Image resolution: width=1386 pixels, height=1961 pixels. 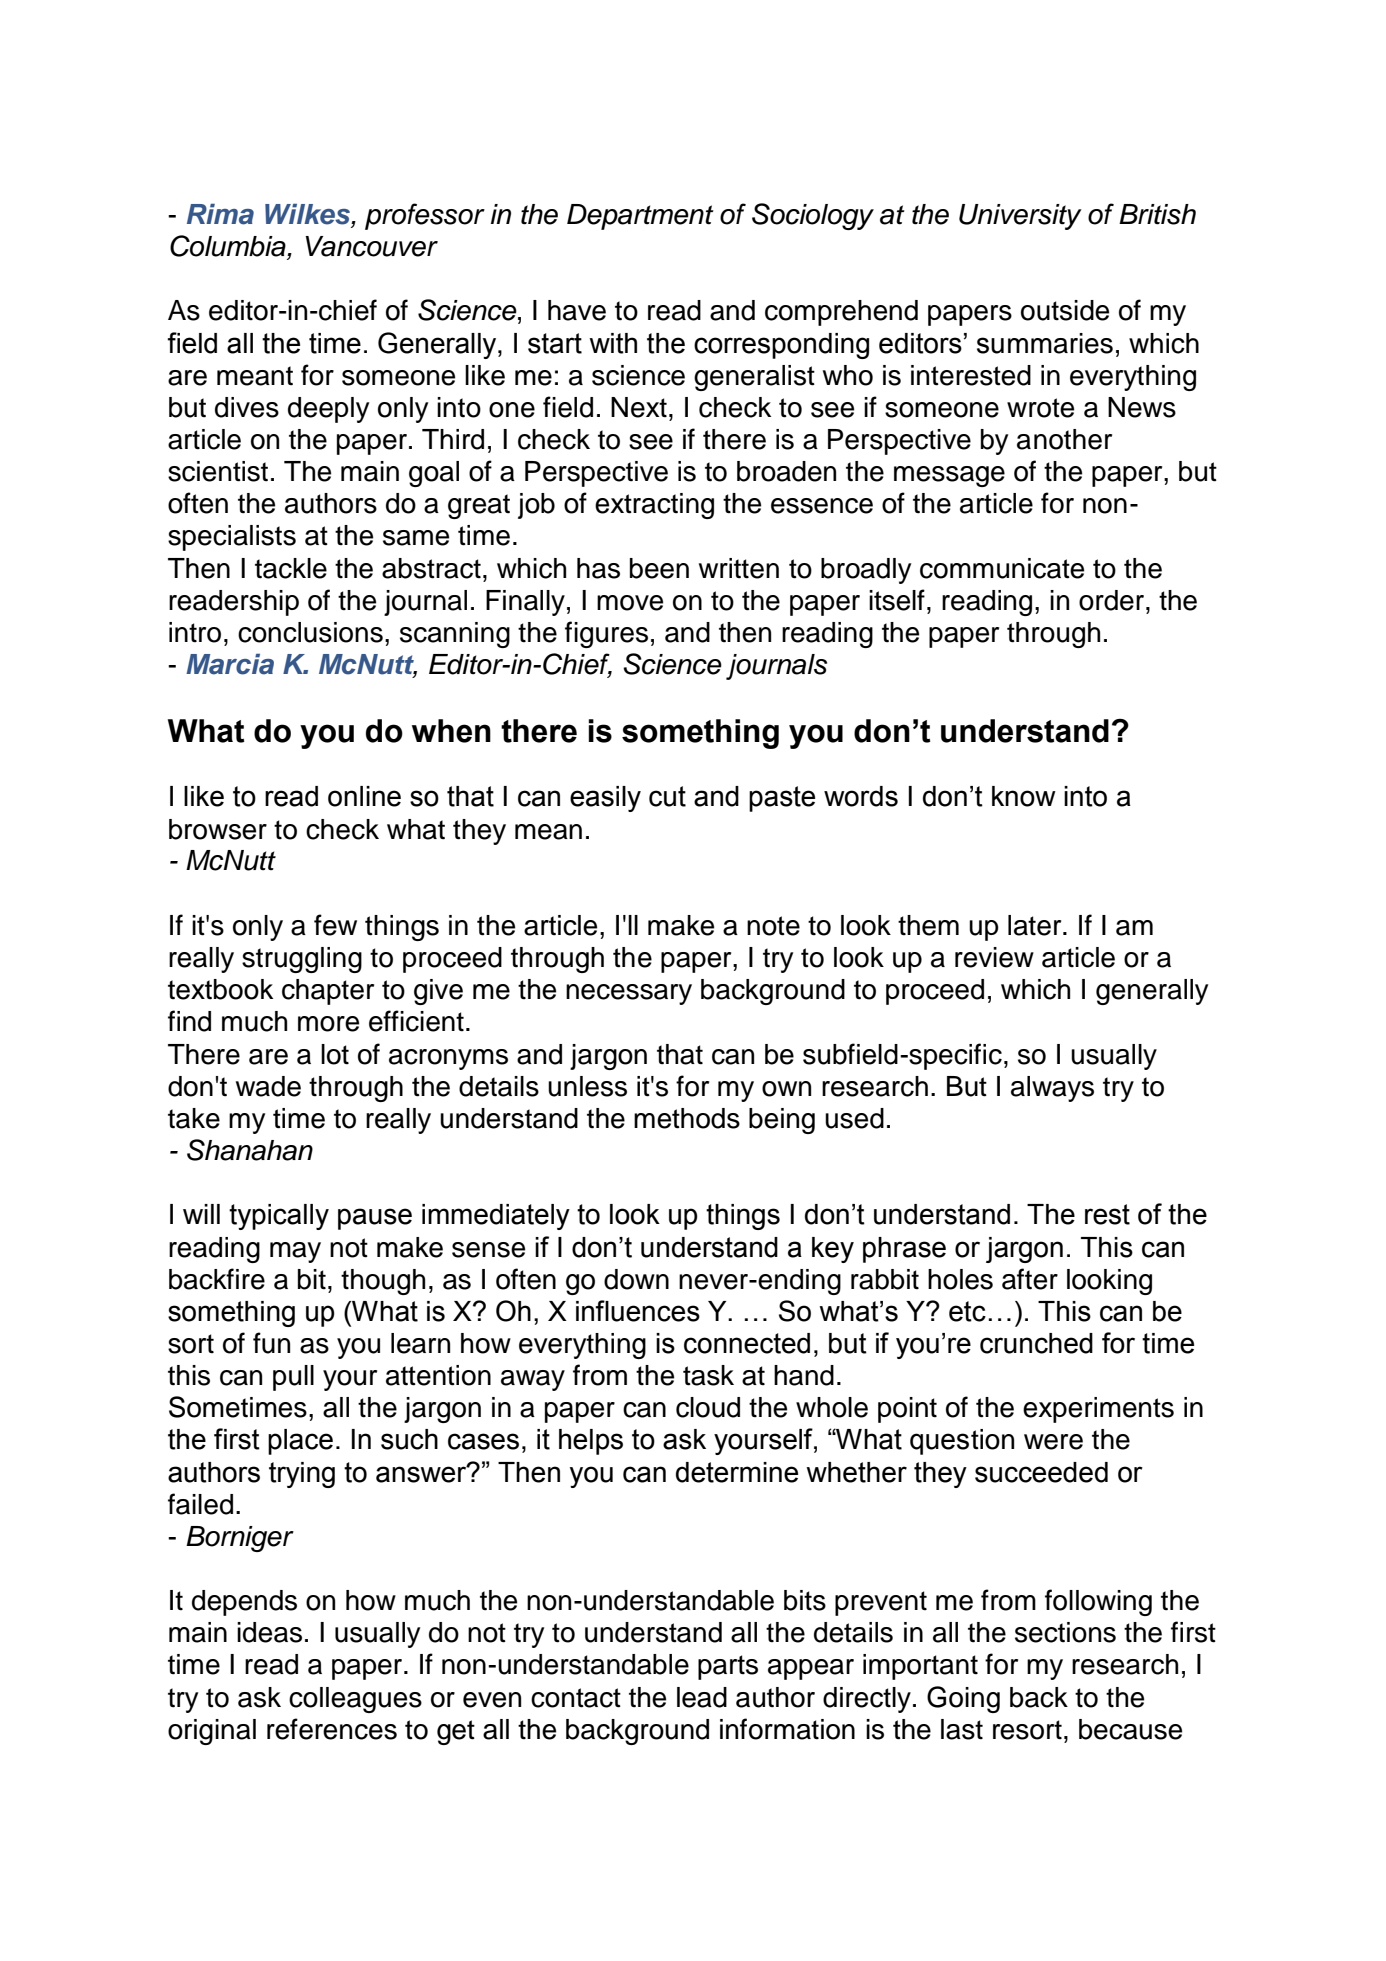 I want to click on Department, so click(x=640, y=217).
